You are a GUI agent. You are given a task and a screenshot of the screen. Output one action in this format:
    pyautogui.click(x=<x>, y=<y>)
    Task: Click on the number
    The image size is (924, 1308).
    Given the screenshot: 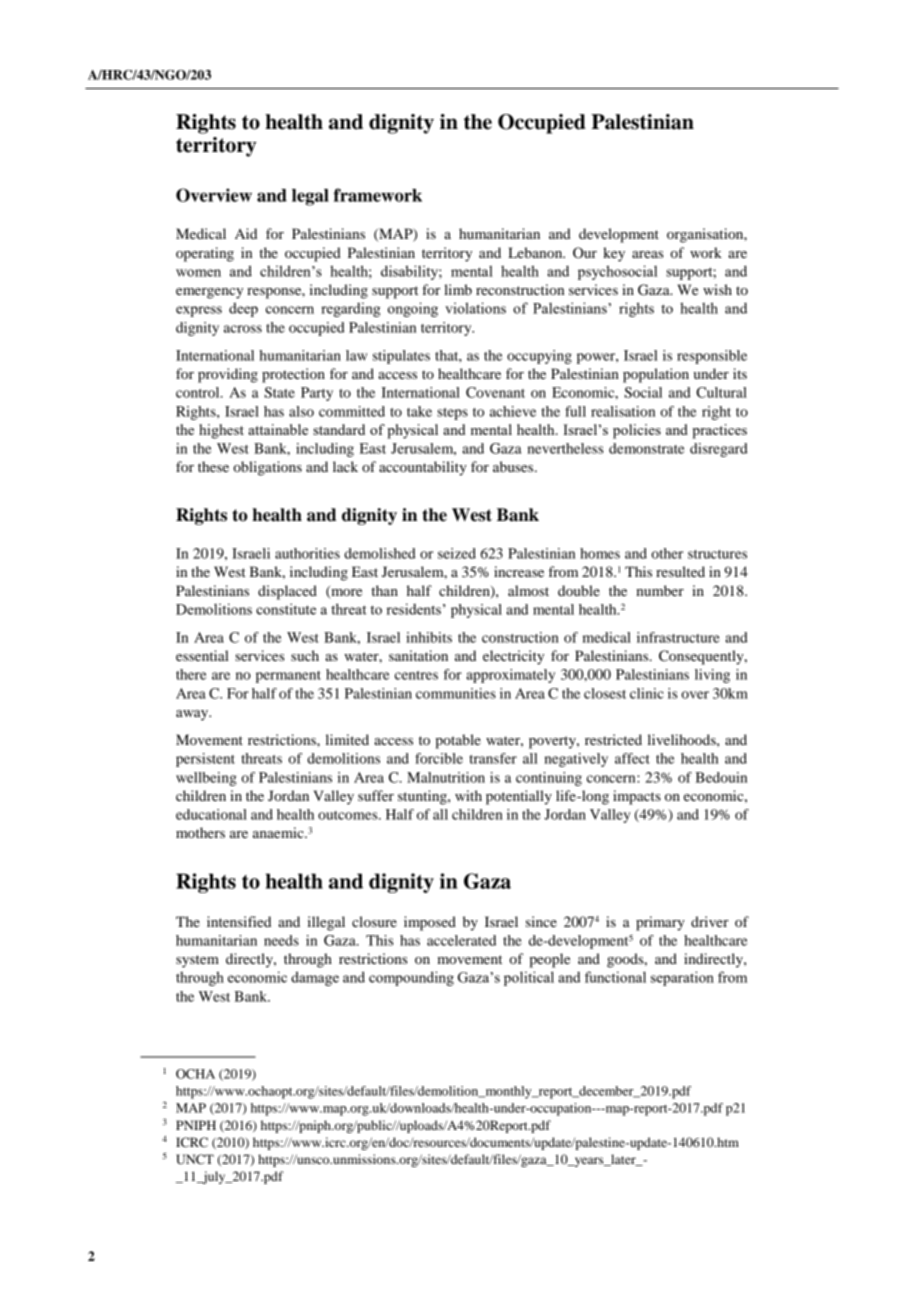 What is the action you would take?
    pyautogui.click(x=660, y=590)
